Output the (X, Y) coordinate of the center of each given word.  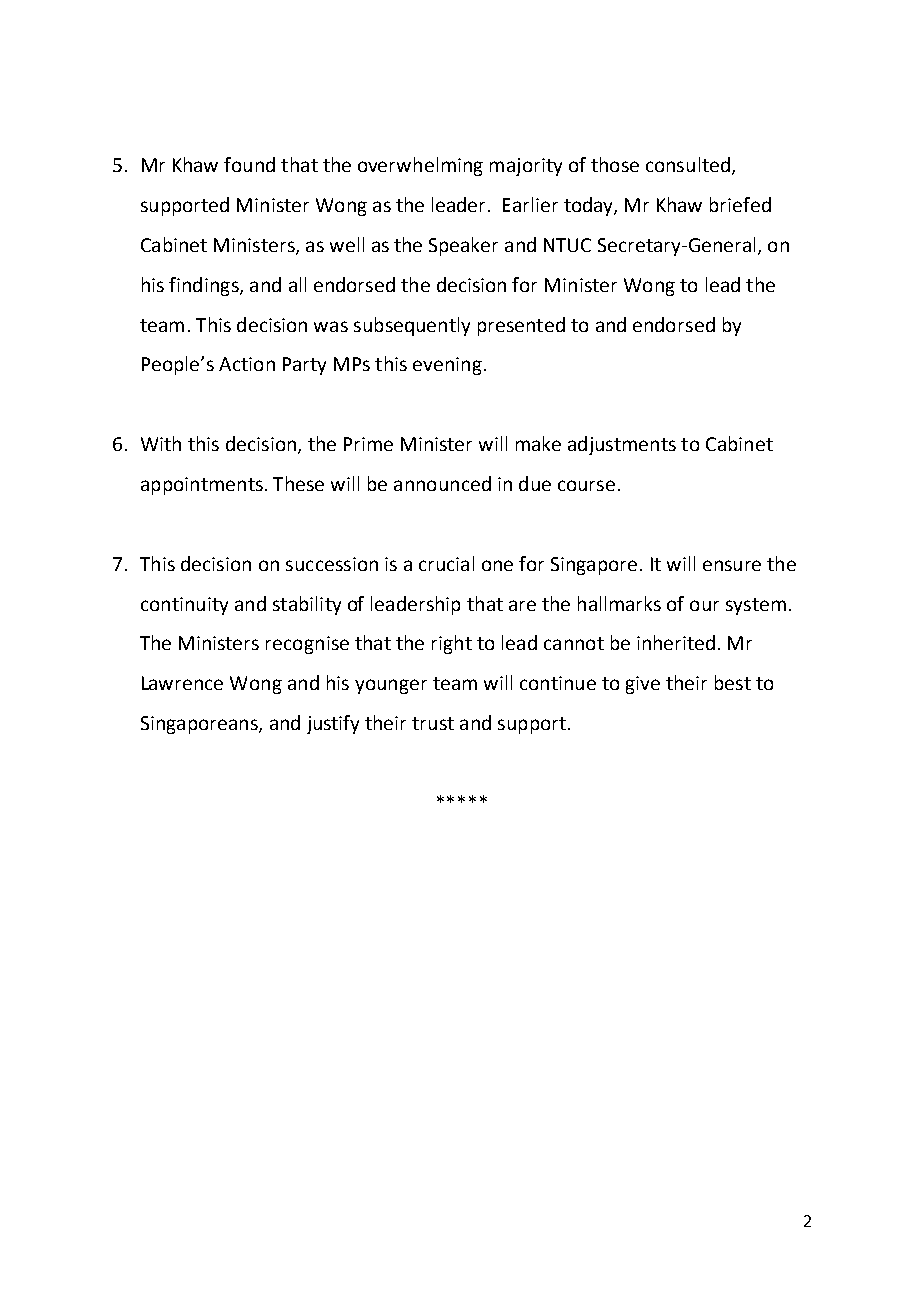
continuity (184, 606)
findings (205, 286)
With (161, 443)
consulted (688, 164)
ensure (732, 565)
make (538, 443)
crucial (446, 563)
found (249, 164)
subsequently (412, 326)
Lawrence (182, 683)
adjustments (622, 445)
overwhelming (420, 166)
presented (521, 326)
